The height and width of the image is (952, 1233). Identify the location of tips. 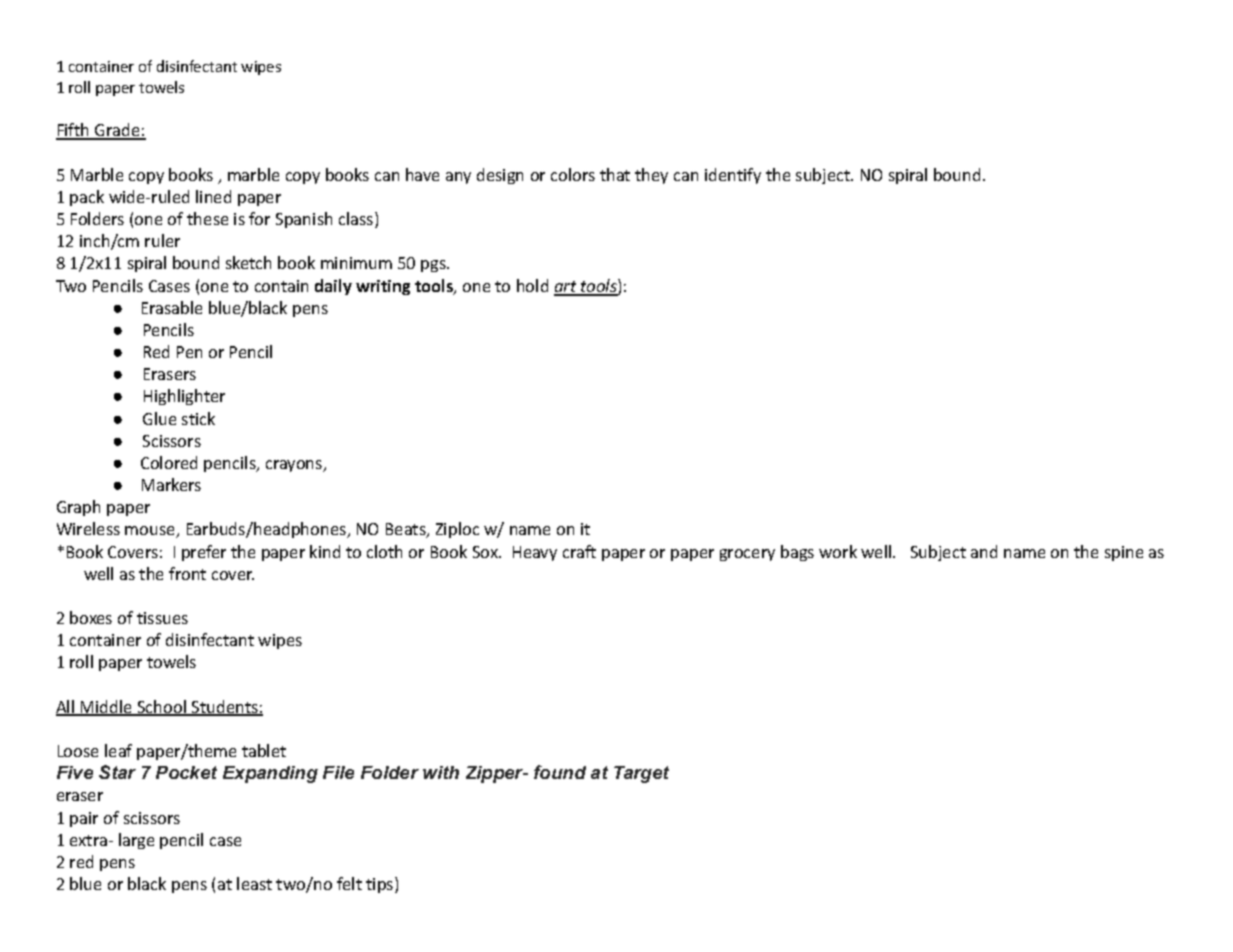
(381, 885).
